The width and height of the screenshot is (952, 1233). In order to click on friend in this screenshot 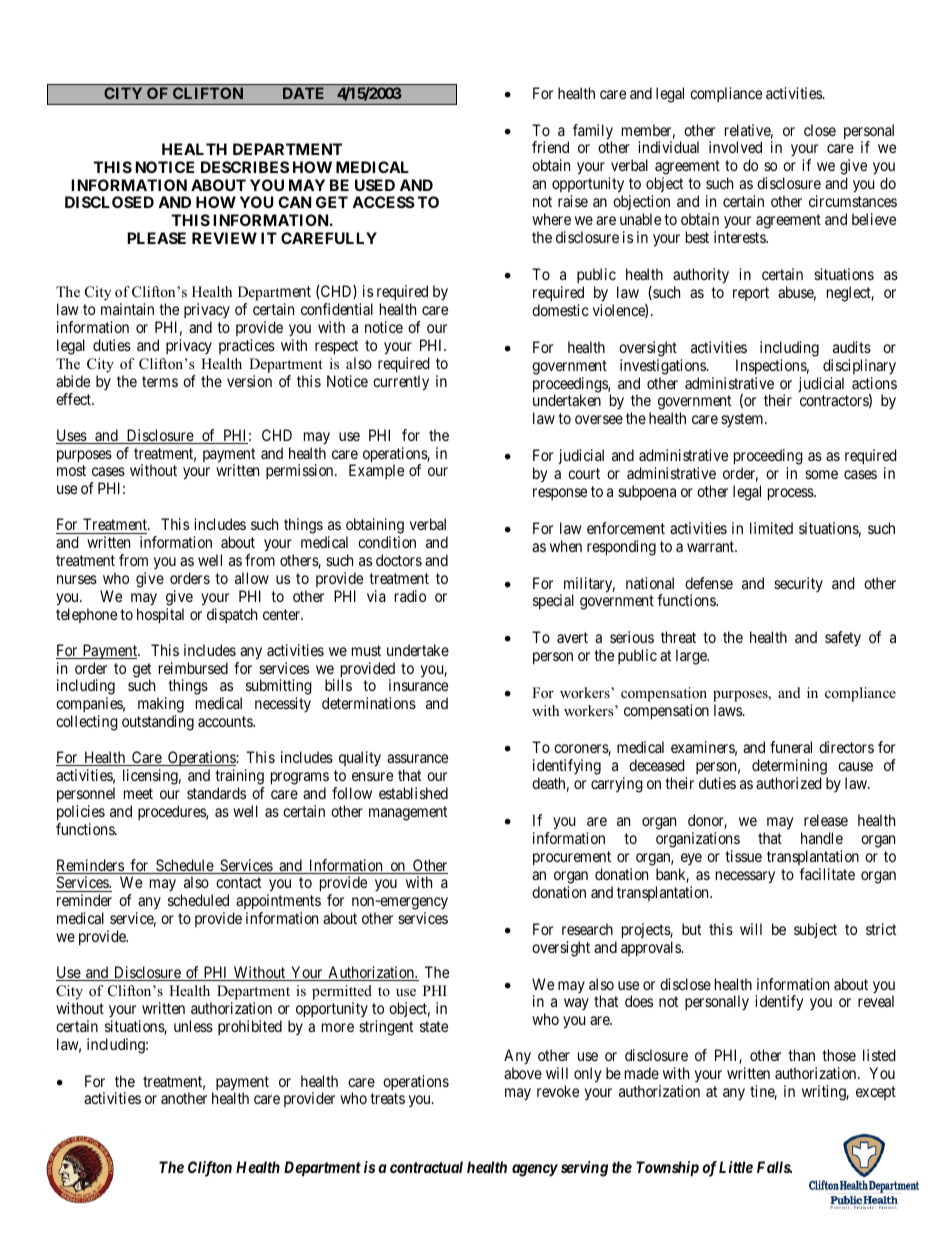, I will do `click(550, 147)`.
